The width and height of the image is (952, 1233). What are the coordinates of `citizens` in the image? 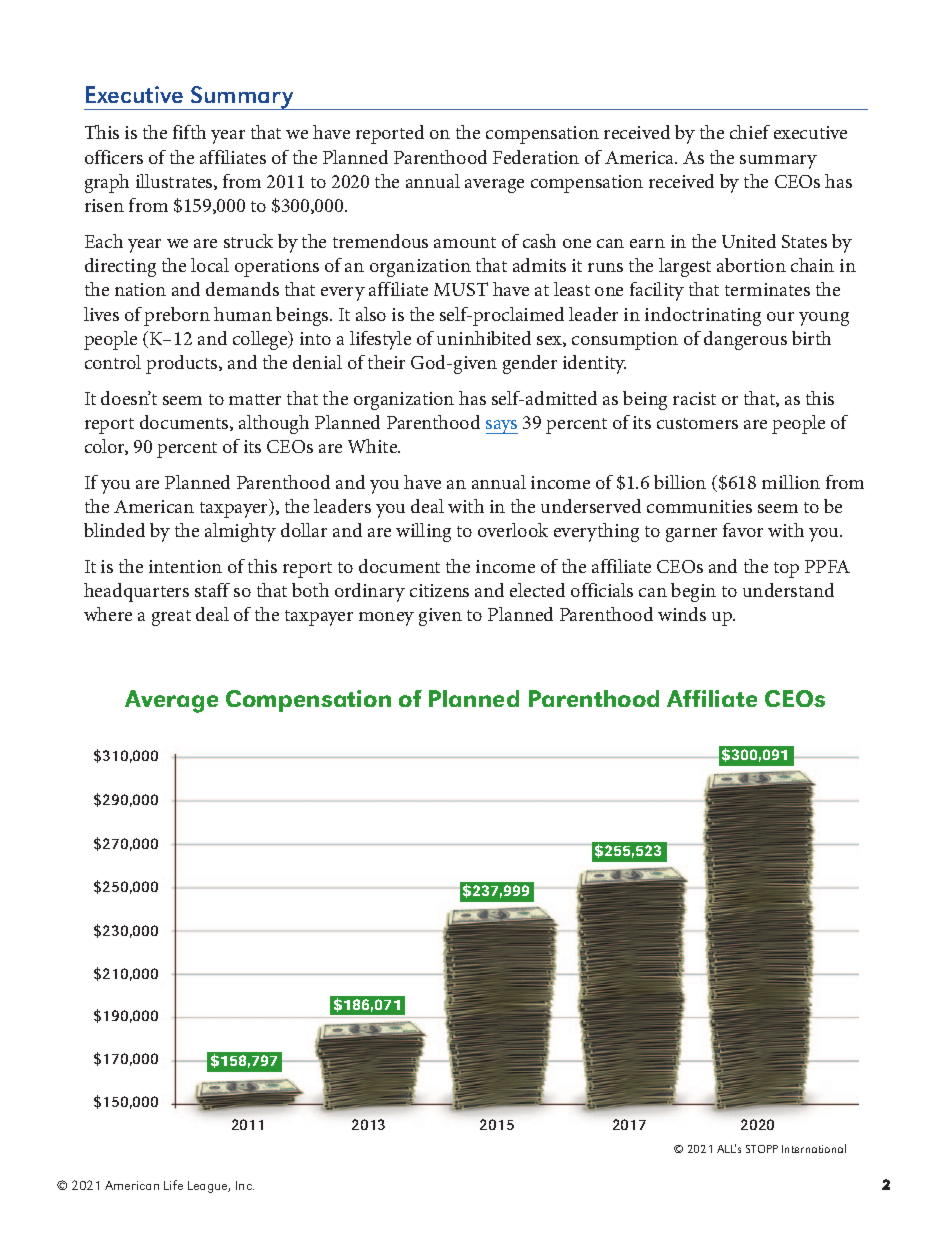 It's located at (439, 590).
